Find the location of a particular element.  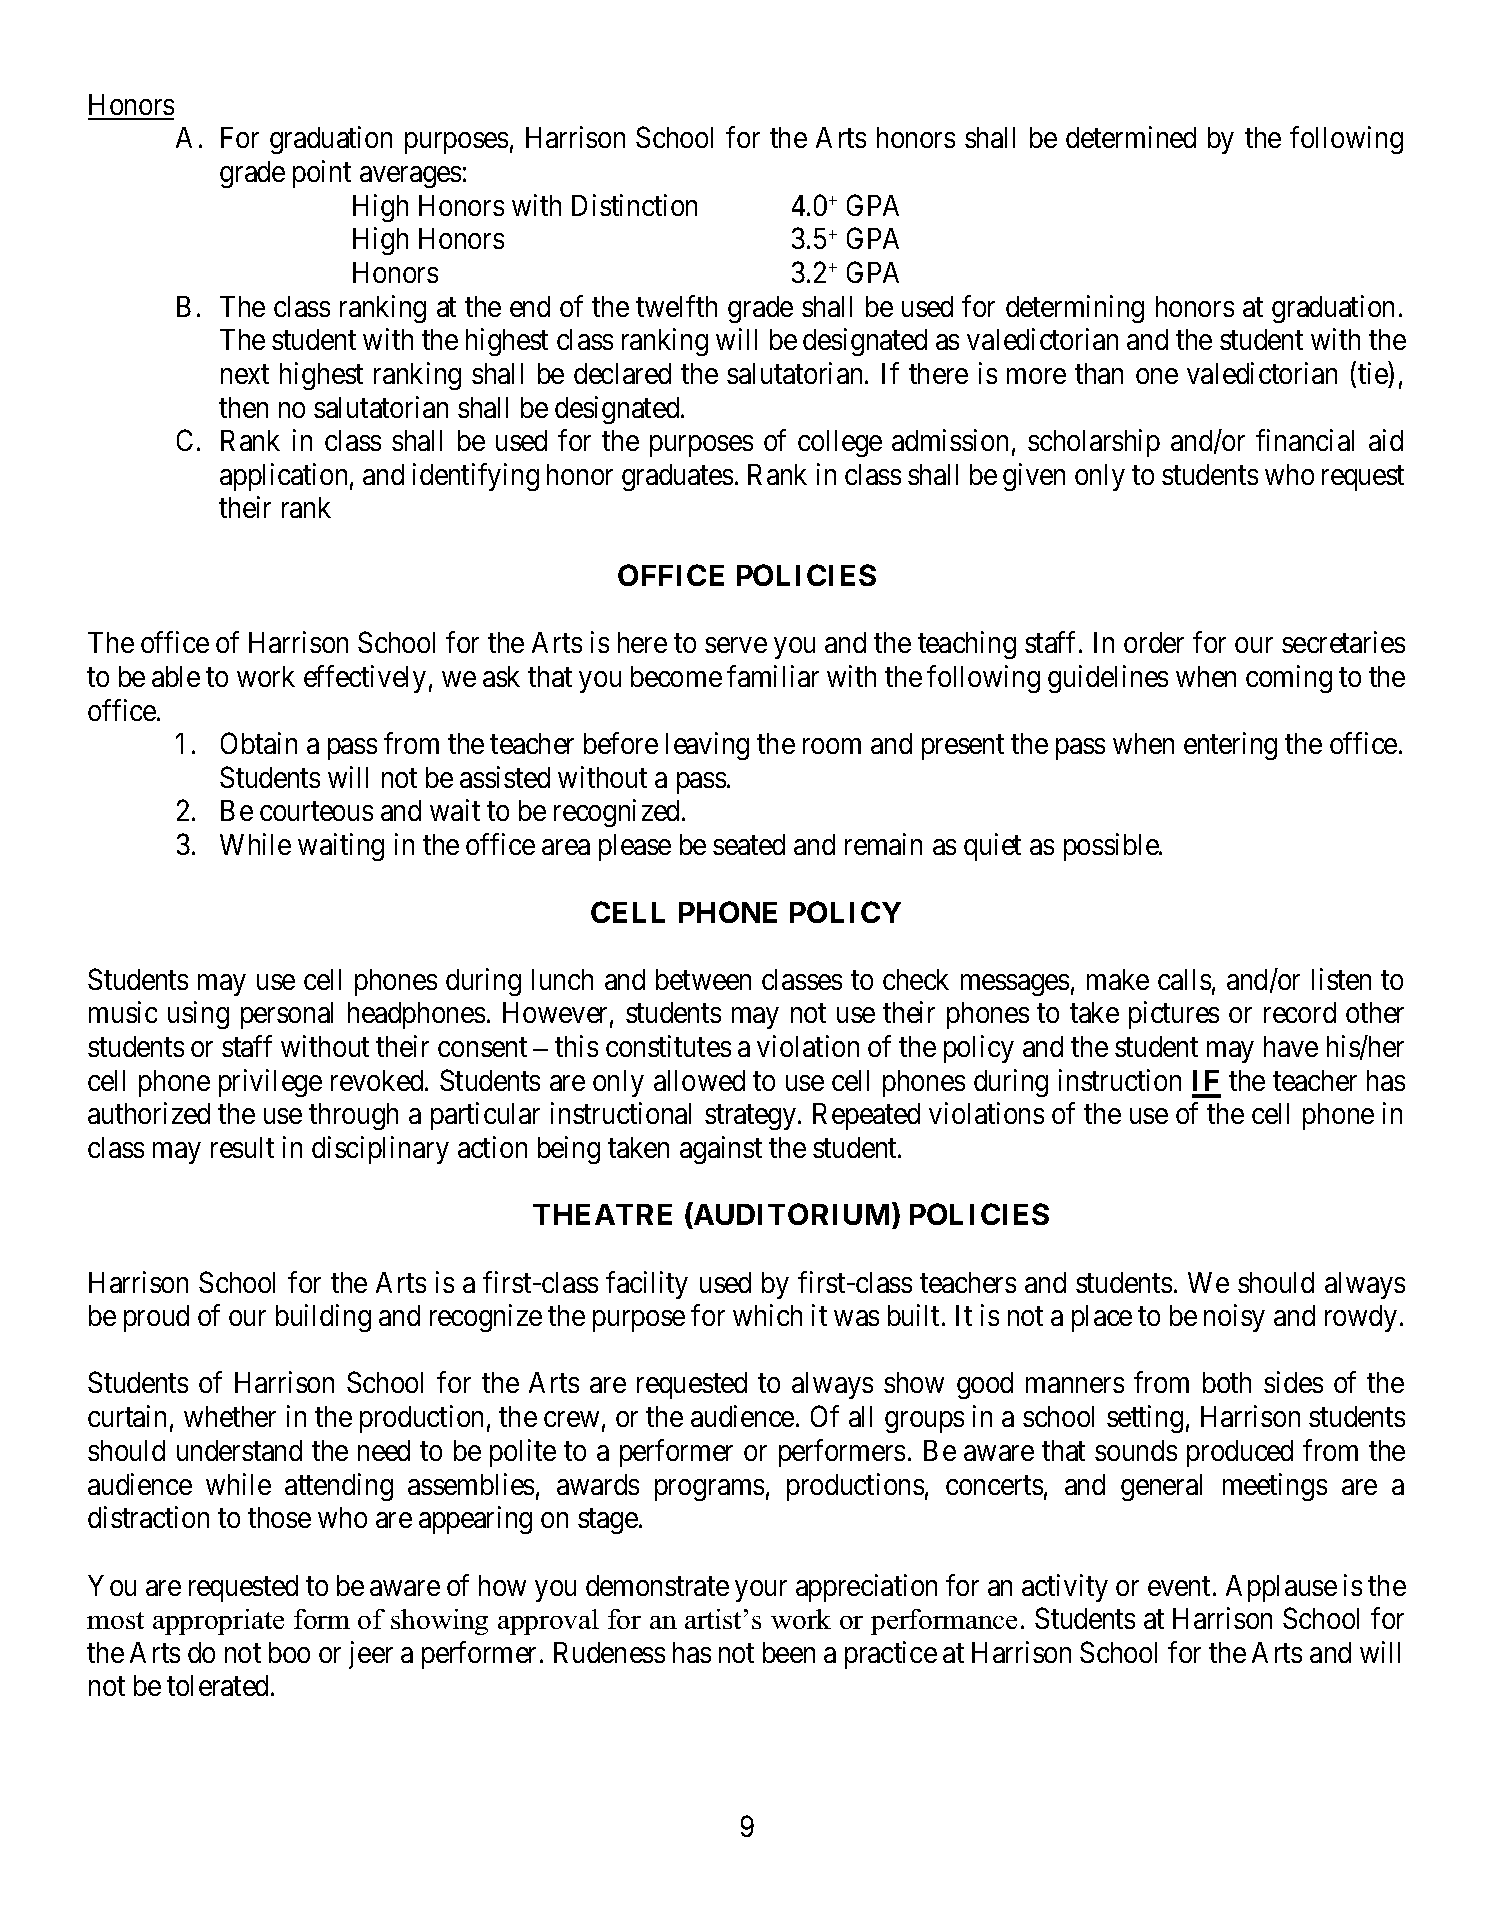

determined is located at coordinates (1131, 137).
